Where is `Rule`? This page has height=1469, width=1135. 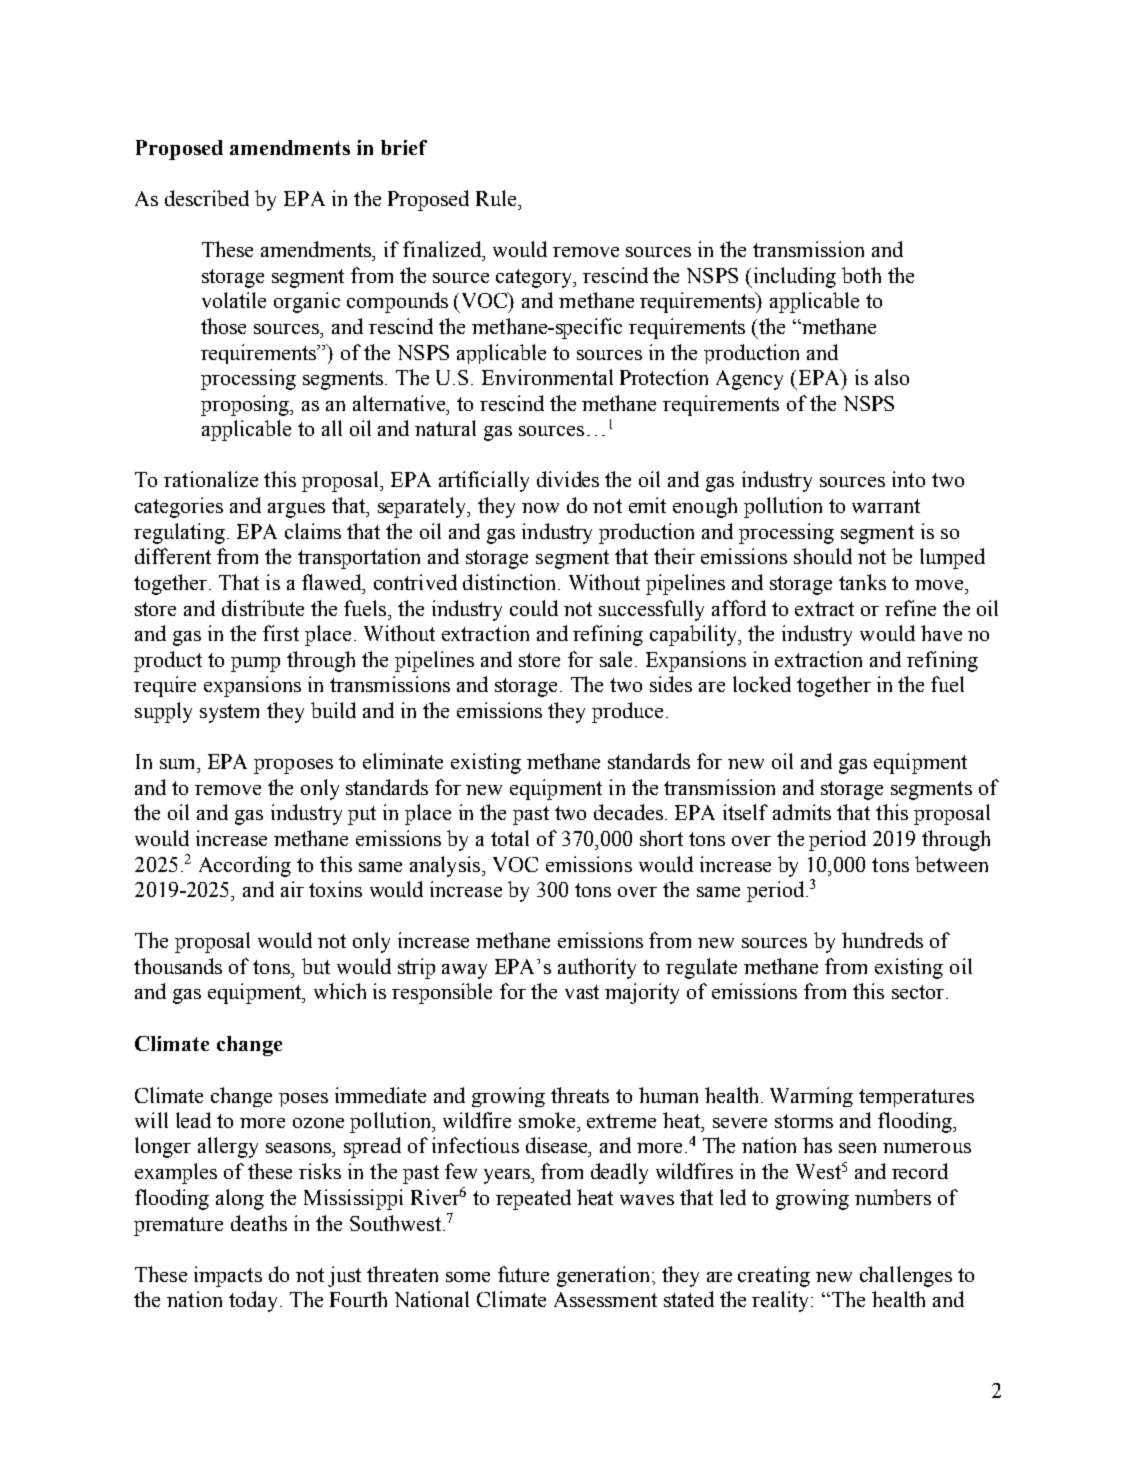 Rule is located at coordinates (497, 198).
